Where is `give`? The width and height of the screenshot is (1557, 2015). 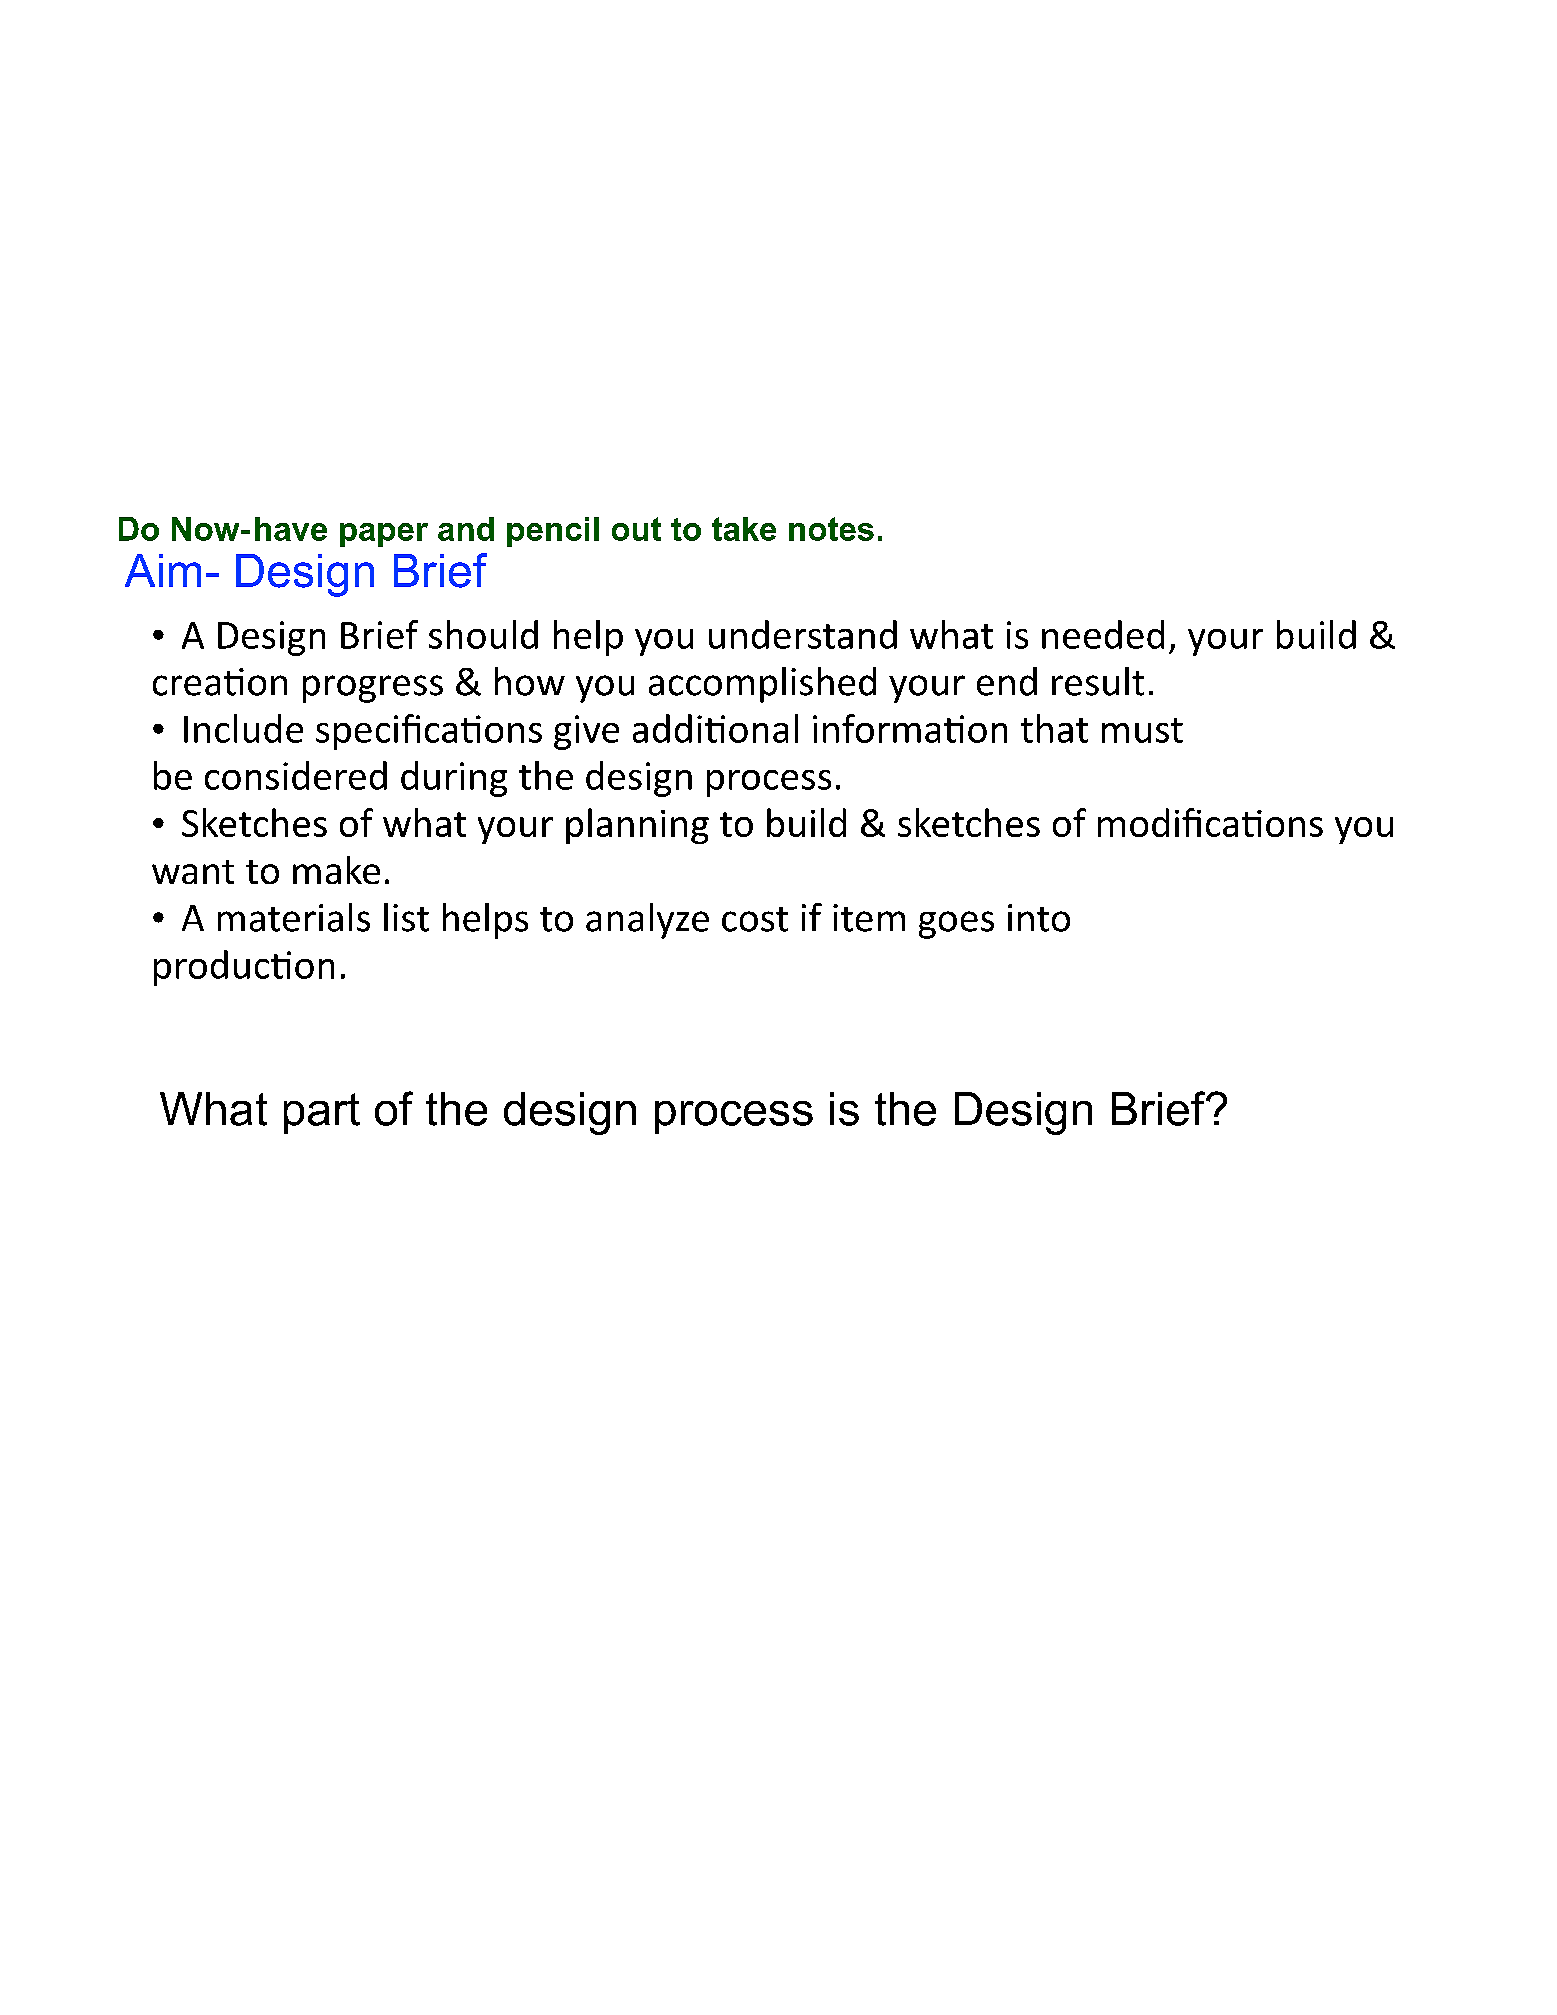
give is located at coordinates (586, 732).
